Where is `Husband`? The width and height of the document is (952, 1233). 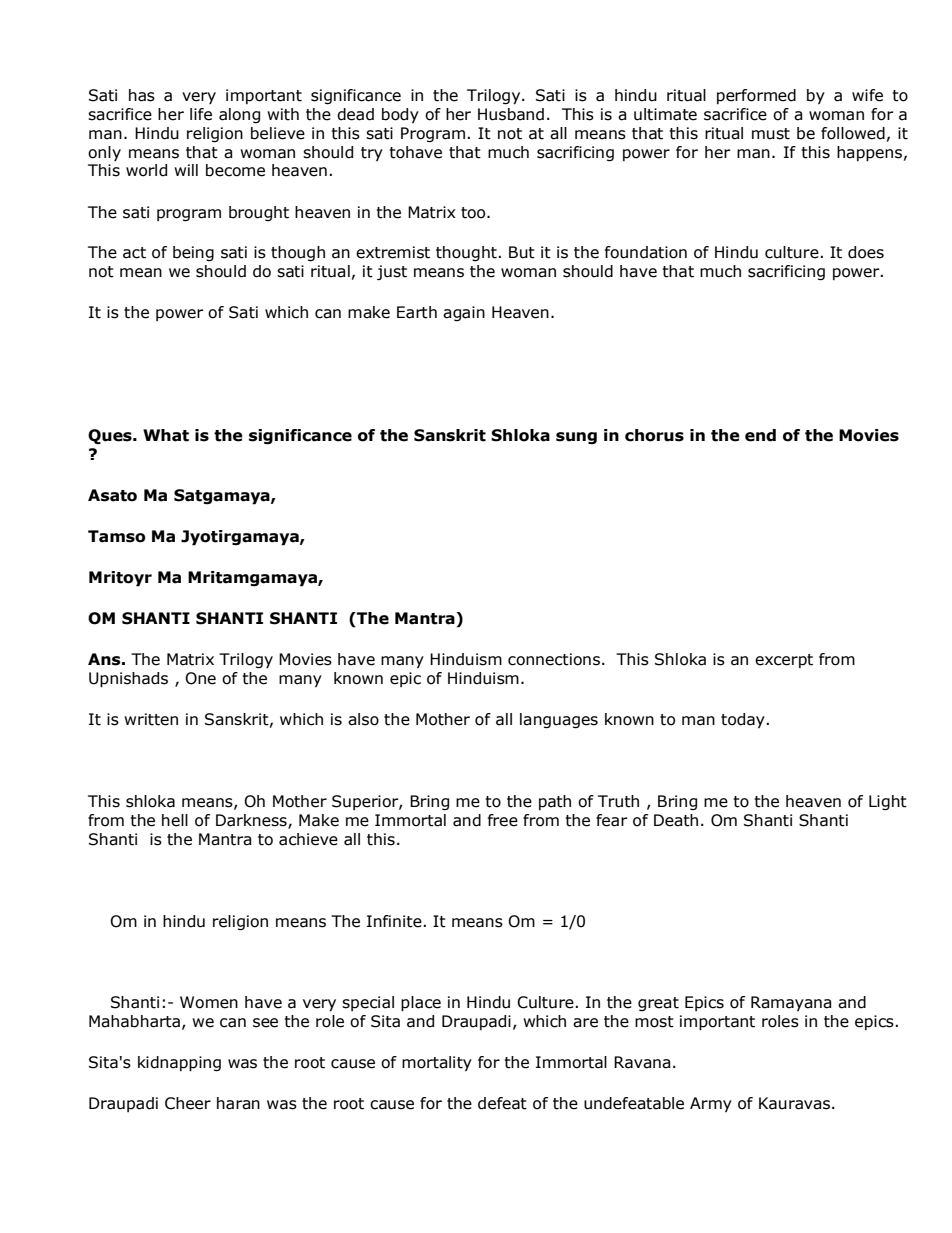
Husband is located at coordinates (511, 114).
